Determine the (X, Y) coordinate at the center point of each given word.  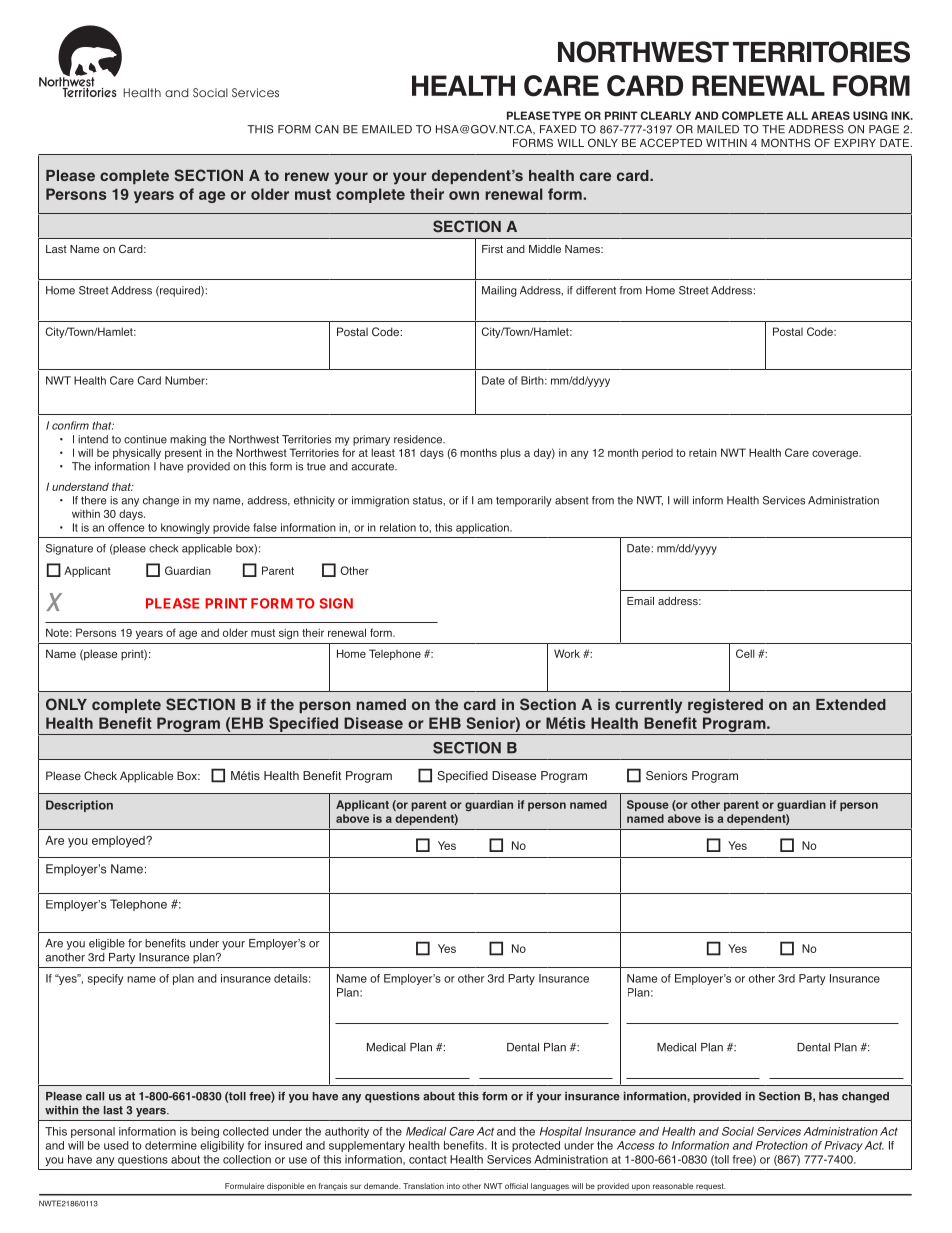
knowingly (185, 528)
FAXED (558, 129)
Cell (745, 653)
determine (171, 1145)
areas (830, 115)
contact (428, 1159)
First (492, 249)
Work (567, 653)
